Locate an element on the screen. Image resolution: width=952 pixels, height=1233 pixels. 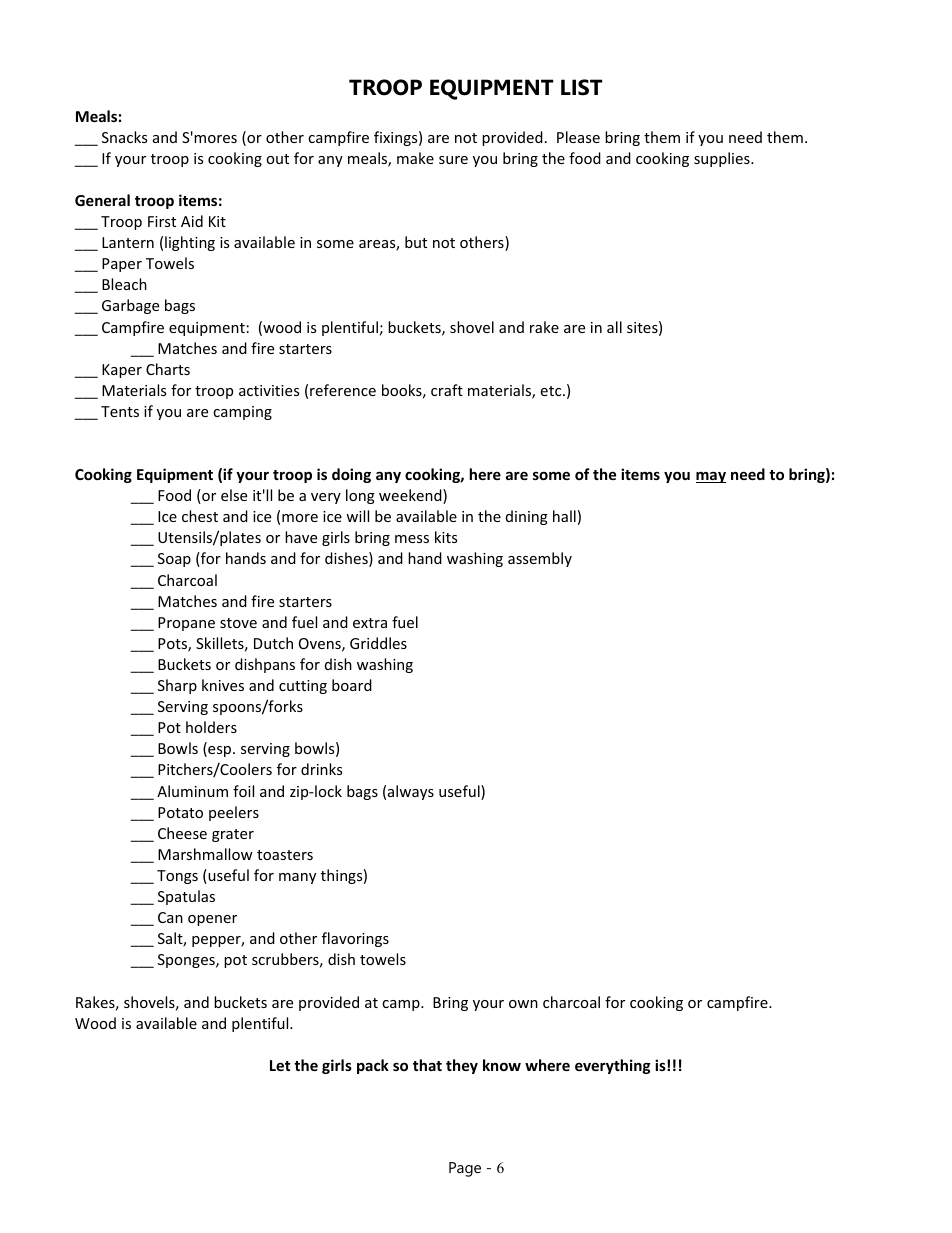
Please is located at coordinates (578, 137).
